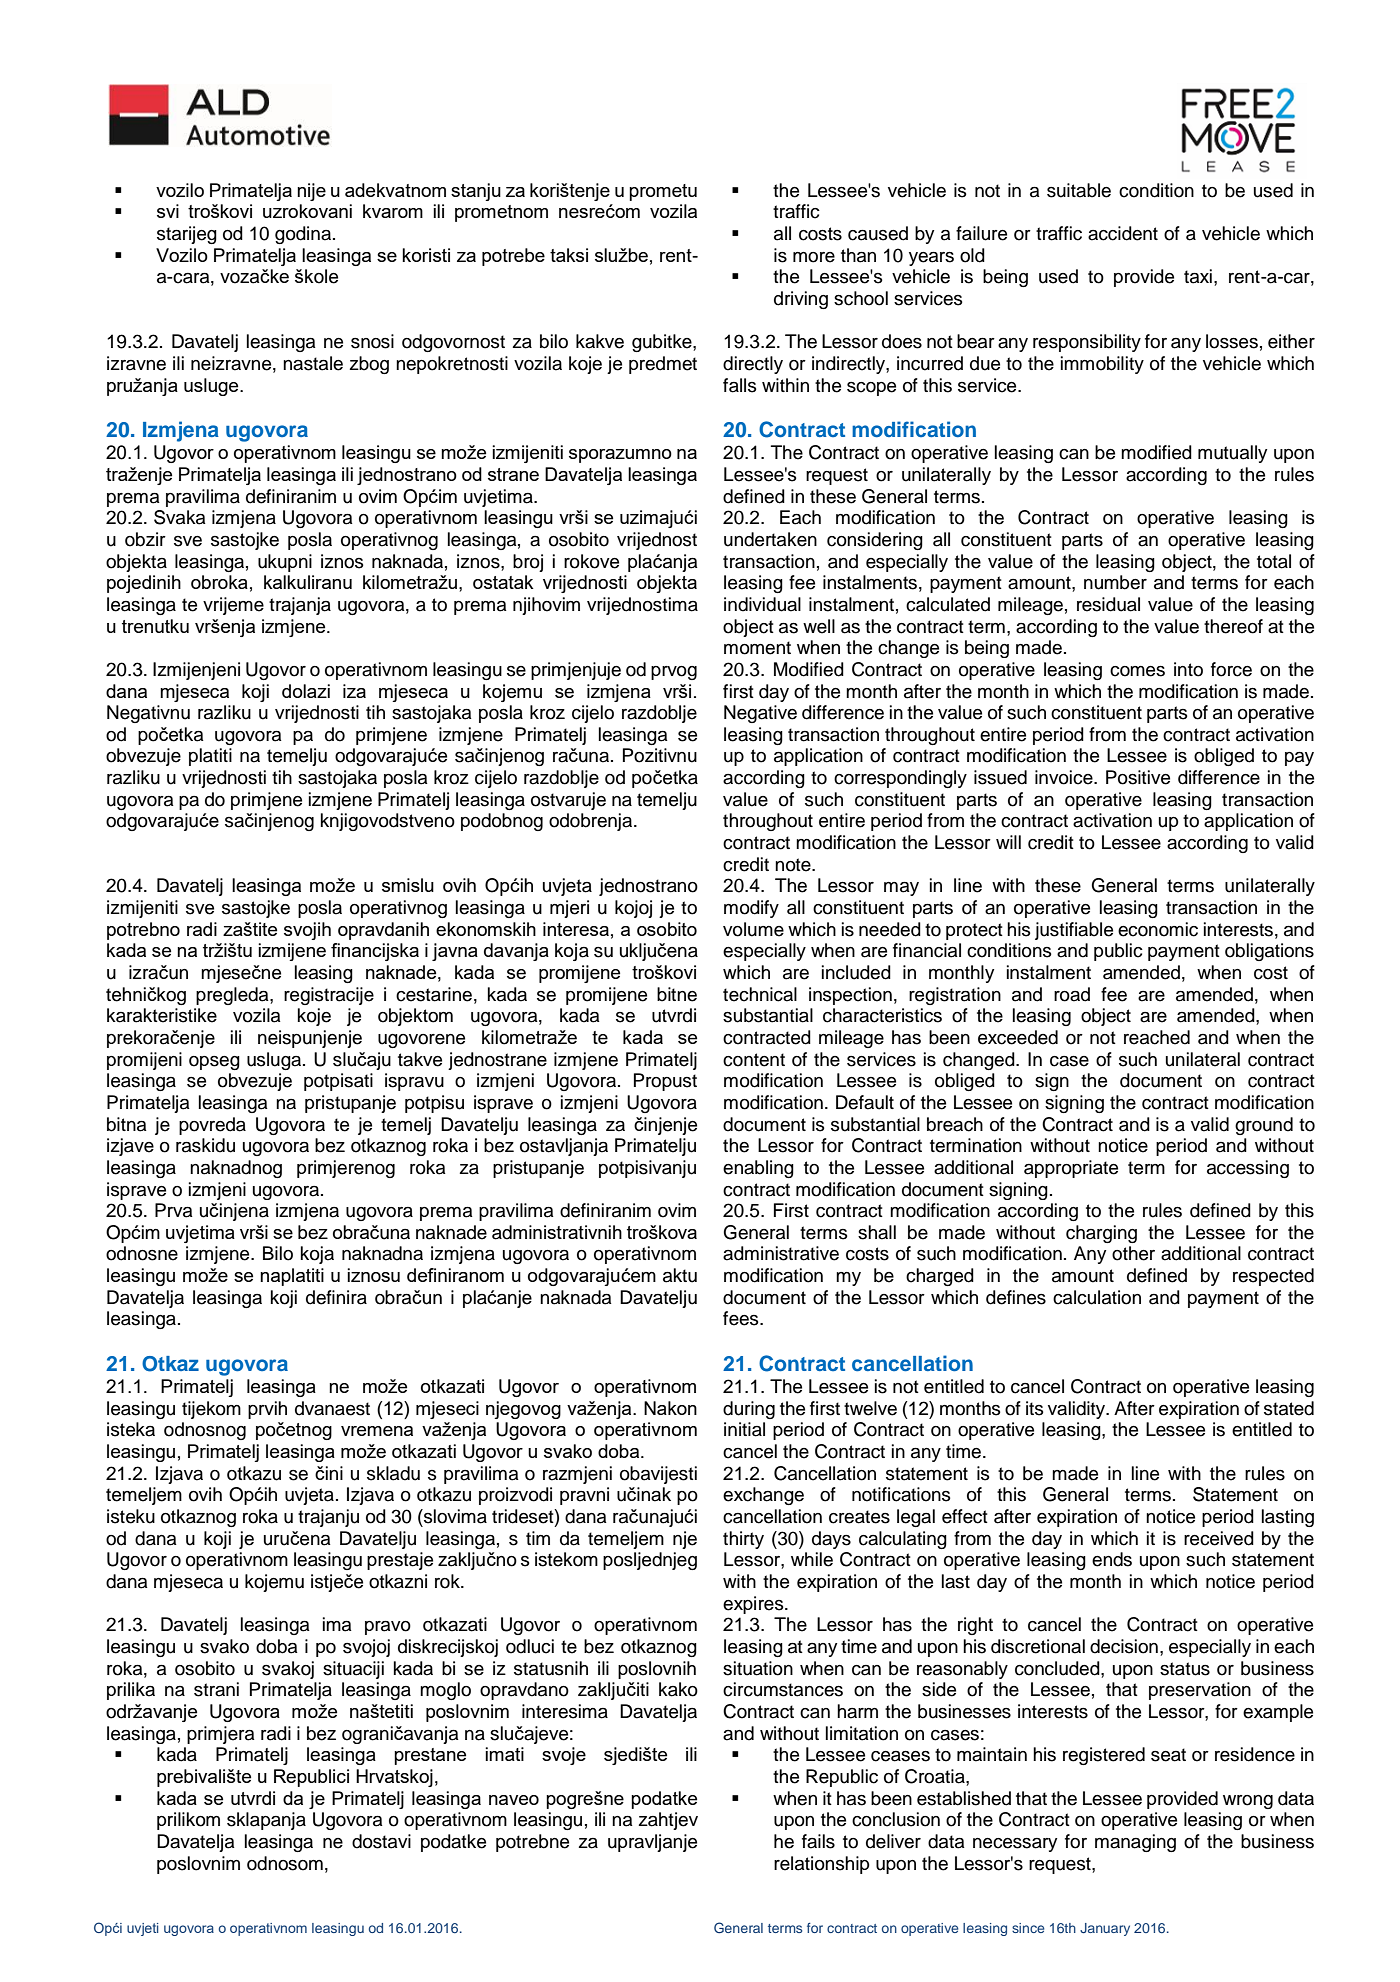 Image resolution: width=1400 pixels, height=1982 pixels. What do you see at coordinates (1219, 1538) in the document?
I see `received` at bounding box center [1219, 1538].
